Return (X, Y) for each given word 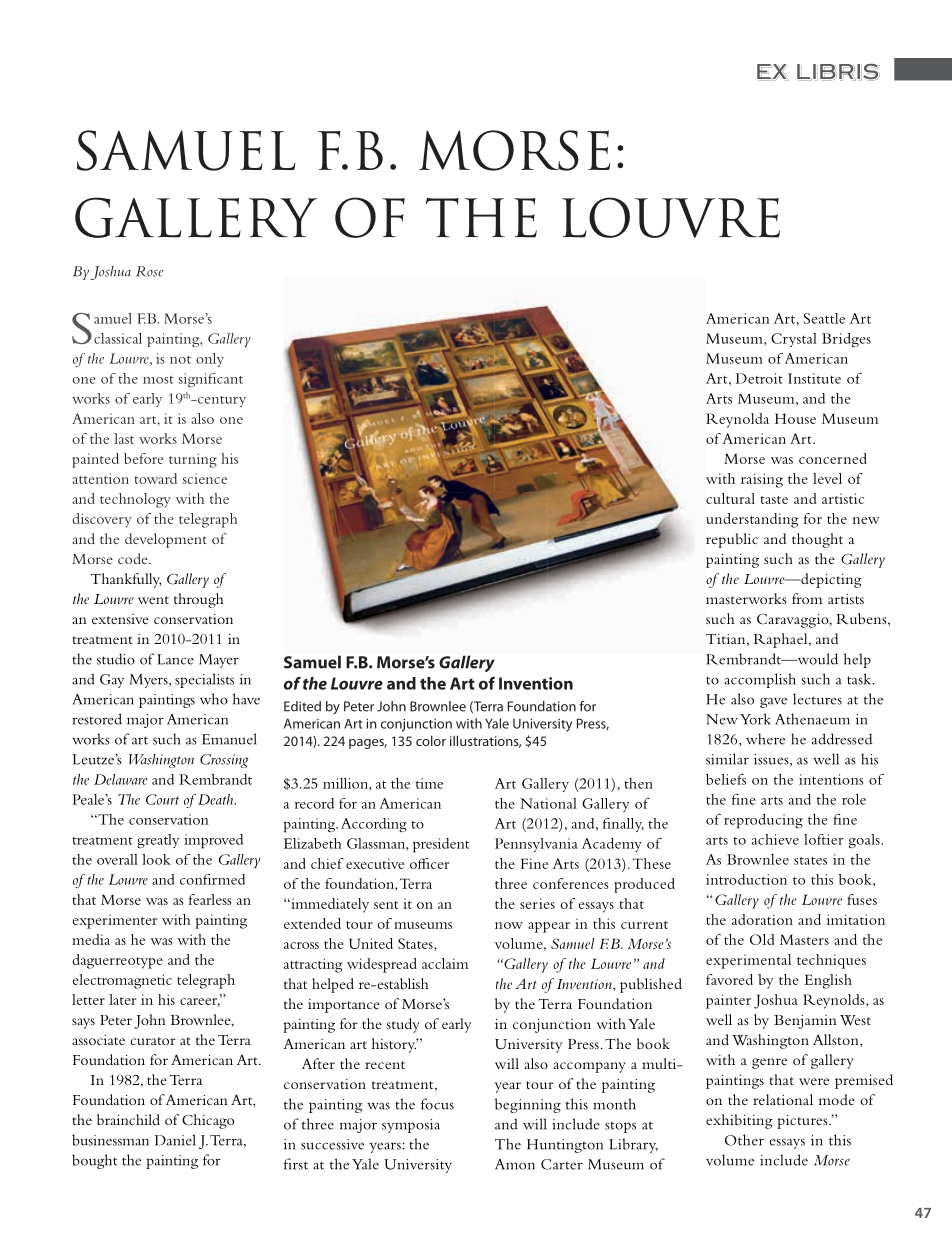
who (214, 699)
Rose (150, 271)
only (210, 360)
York (755, 719)
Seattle (824, 318)
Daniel (175, 1140)
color (431, 740)
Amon (515, 1164)
